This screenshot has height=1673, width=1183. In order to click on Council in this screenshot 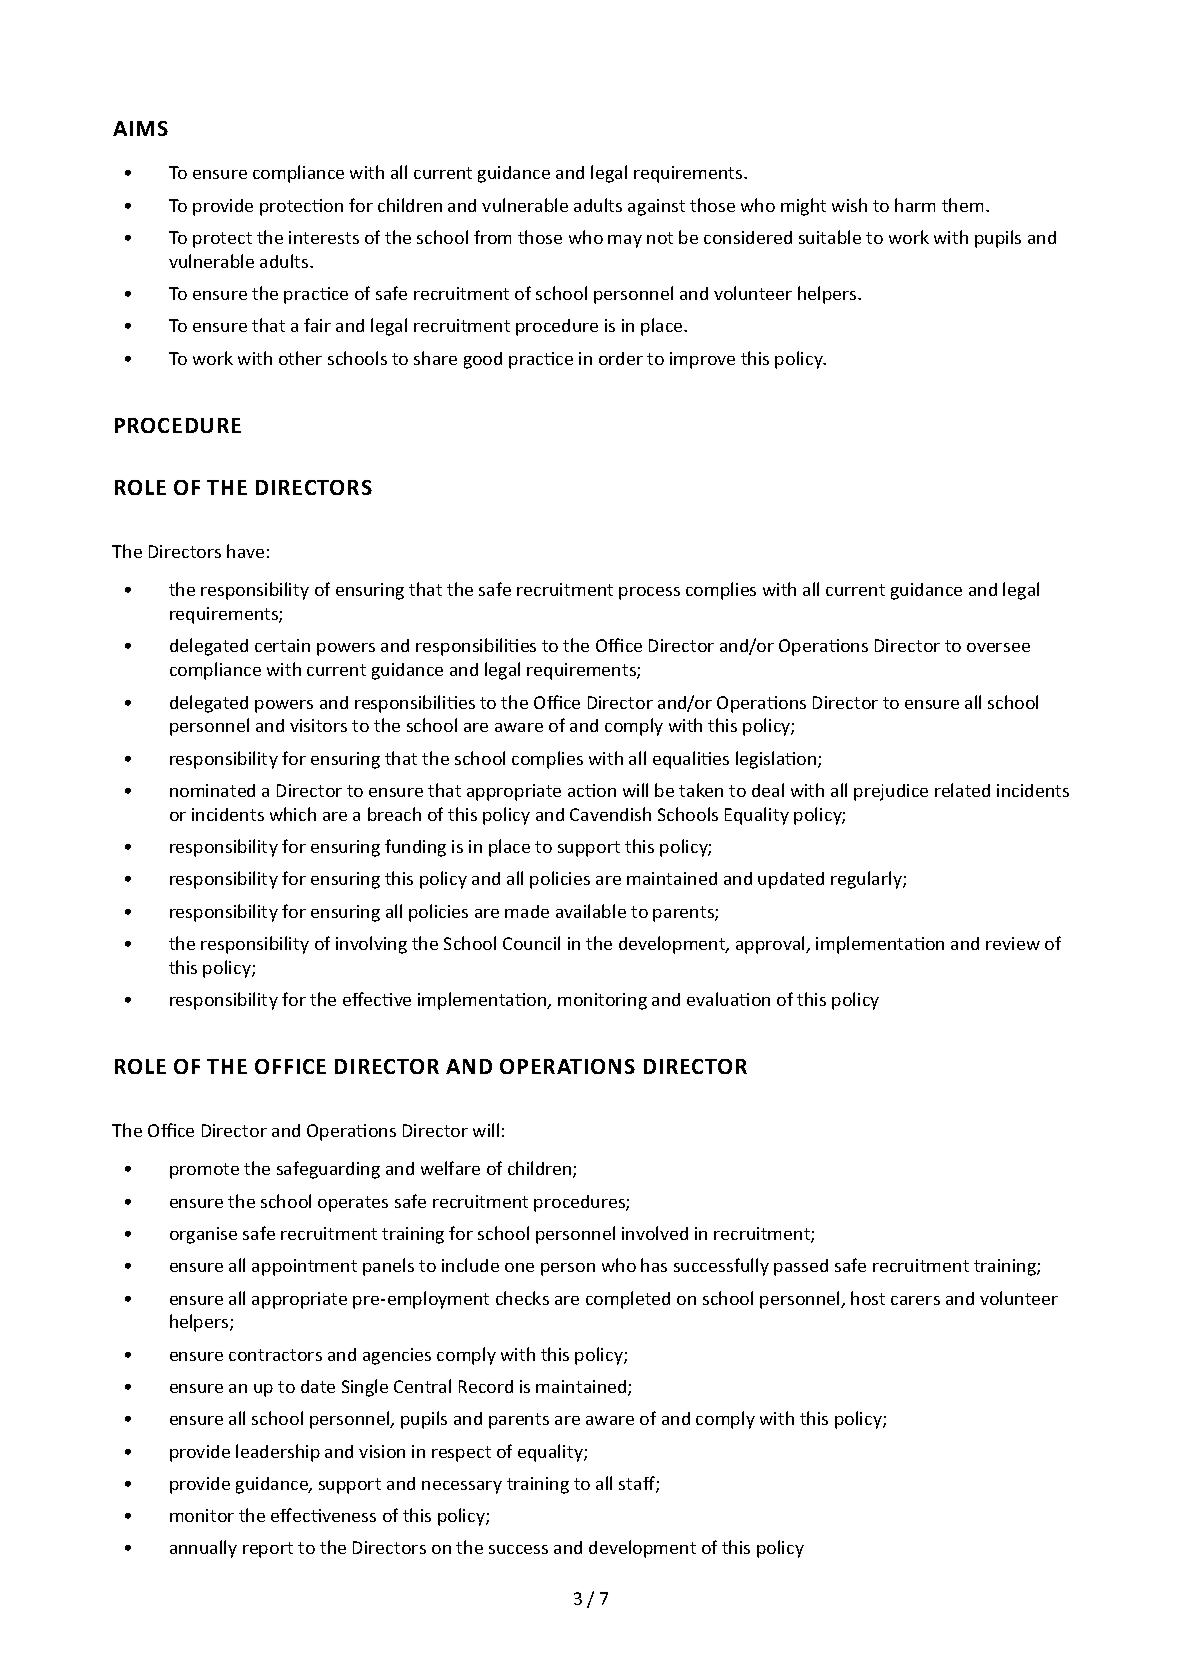, I will do `click(531, 943)`.
